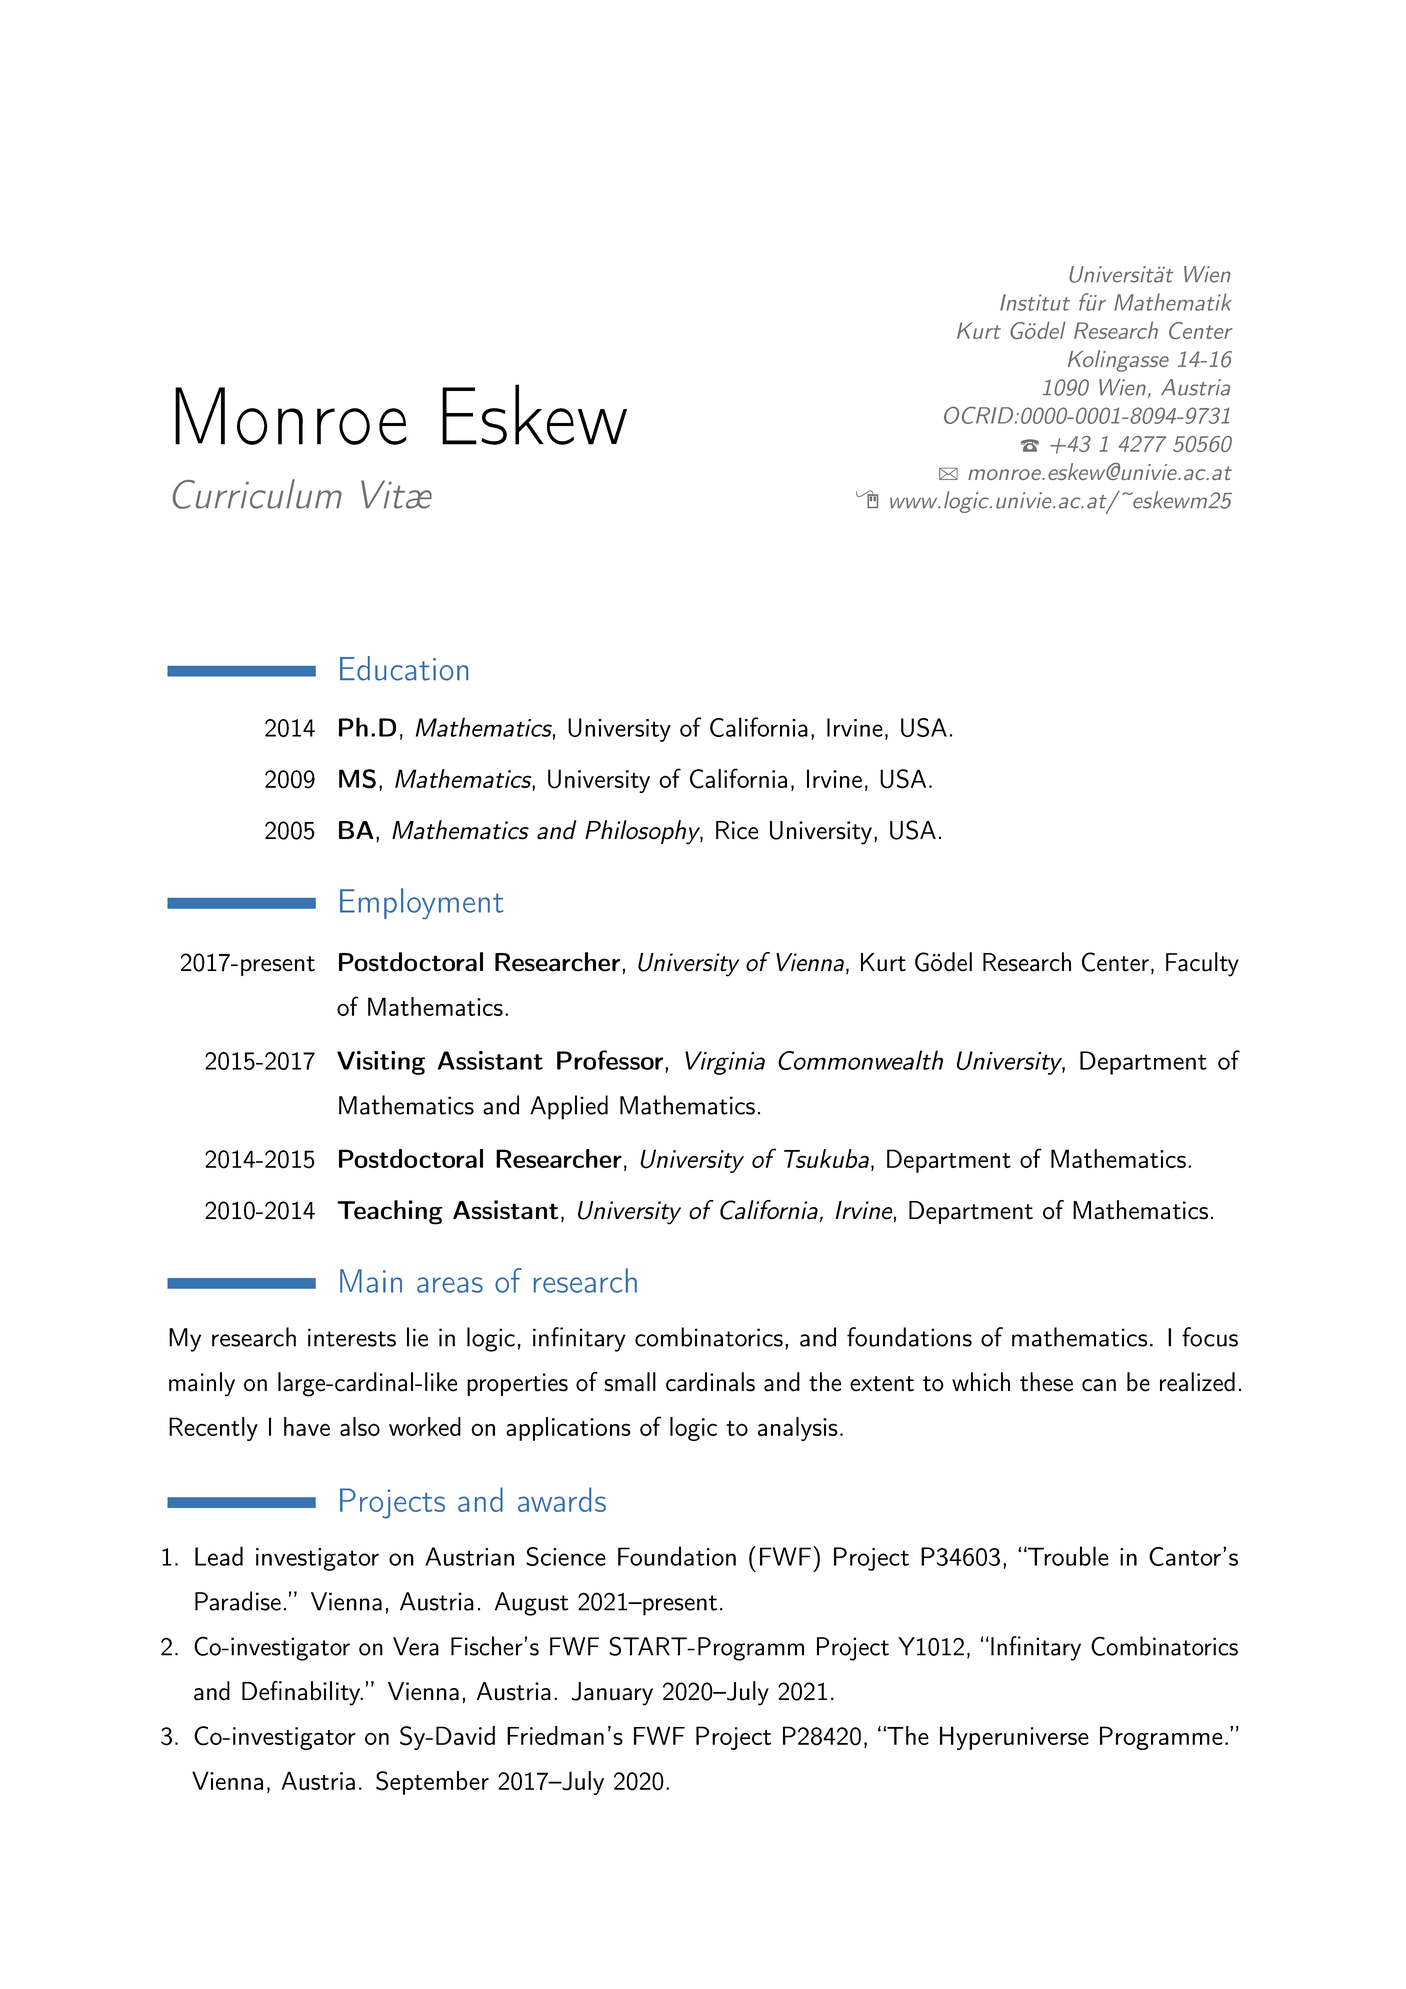  I want to click on Rice, so click(737, 830).
